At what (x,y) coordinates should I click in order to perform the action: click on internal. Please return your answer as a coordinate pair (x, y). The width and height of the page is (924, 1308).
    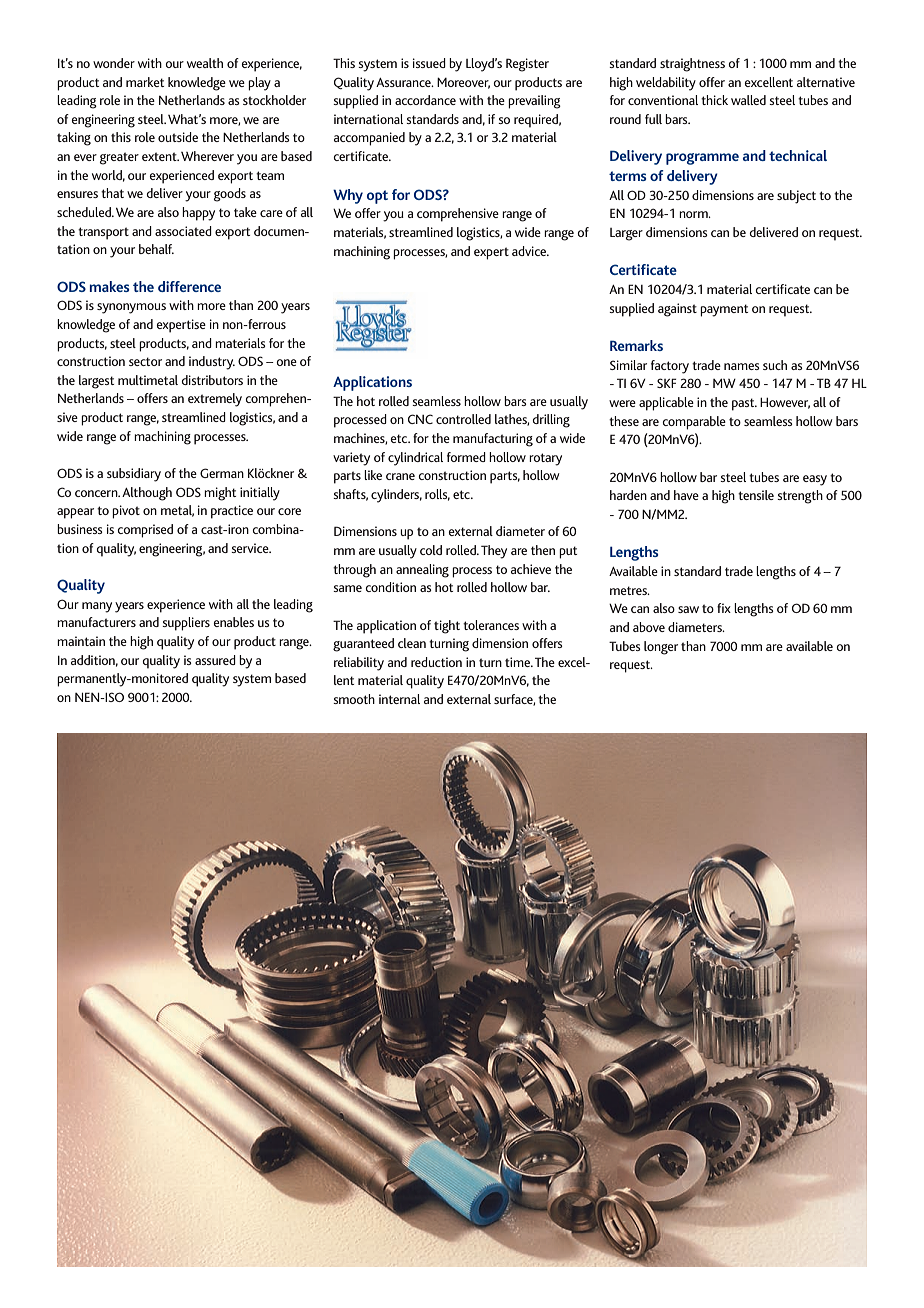
    Looking at the image, I should click on (399, 699).
